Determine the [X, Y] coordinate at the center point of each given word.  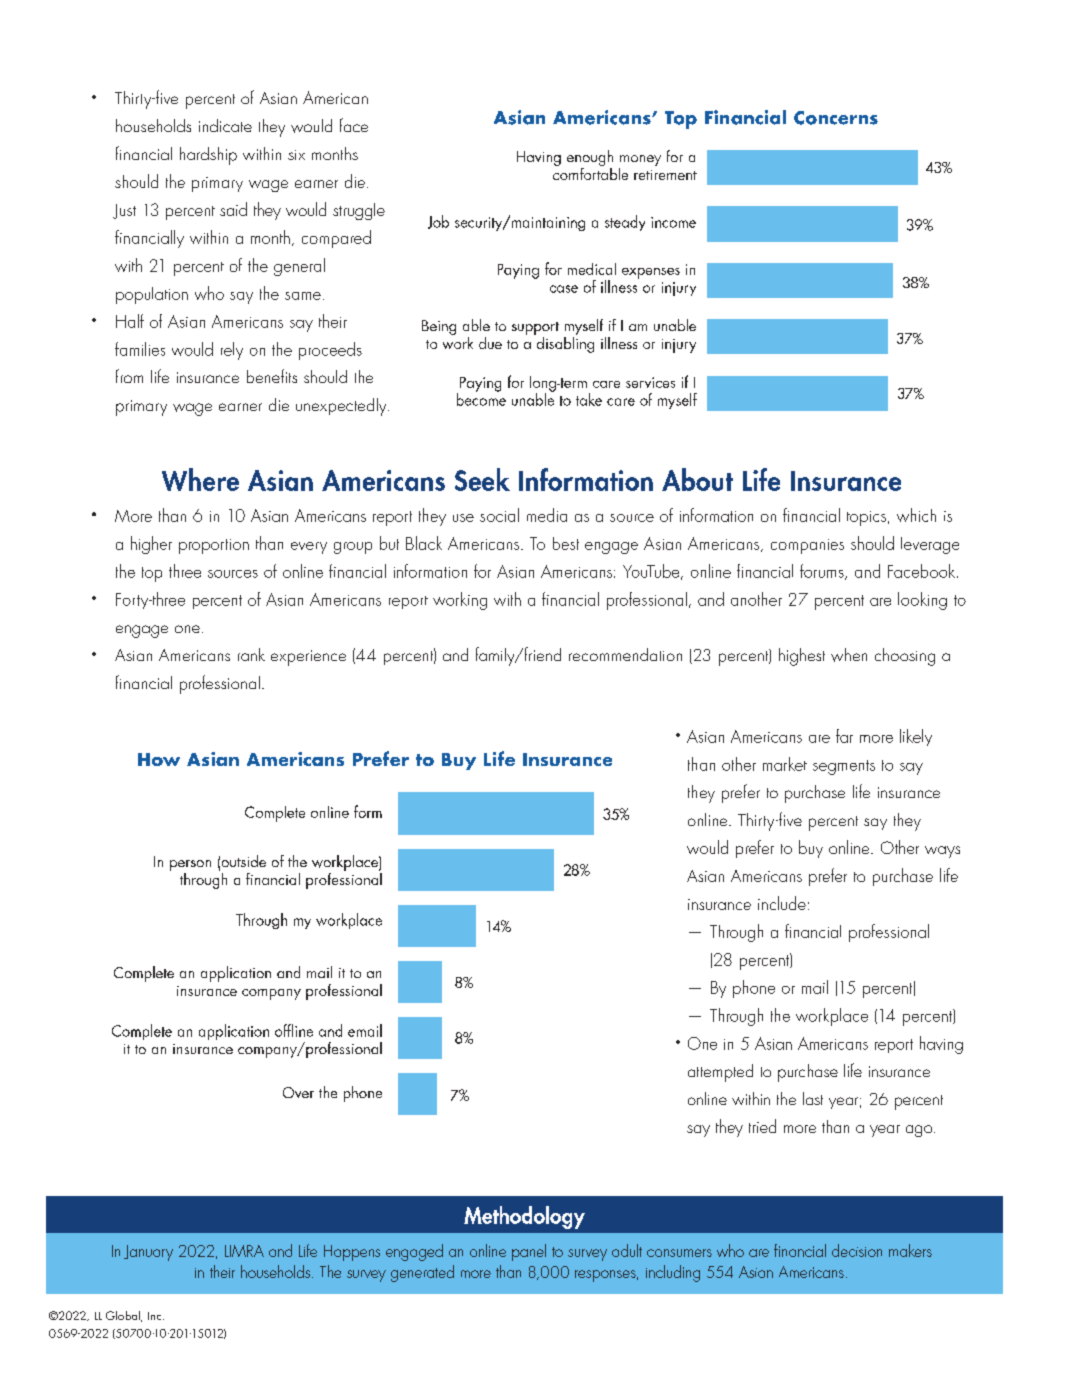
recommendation [625, 654]
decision [857, 1250]
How [159, 759]
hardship [208, 156]
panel [529, 1252]
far [844, 736]
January [148, 1253]
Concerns [836, 118]
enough [590, 159]
